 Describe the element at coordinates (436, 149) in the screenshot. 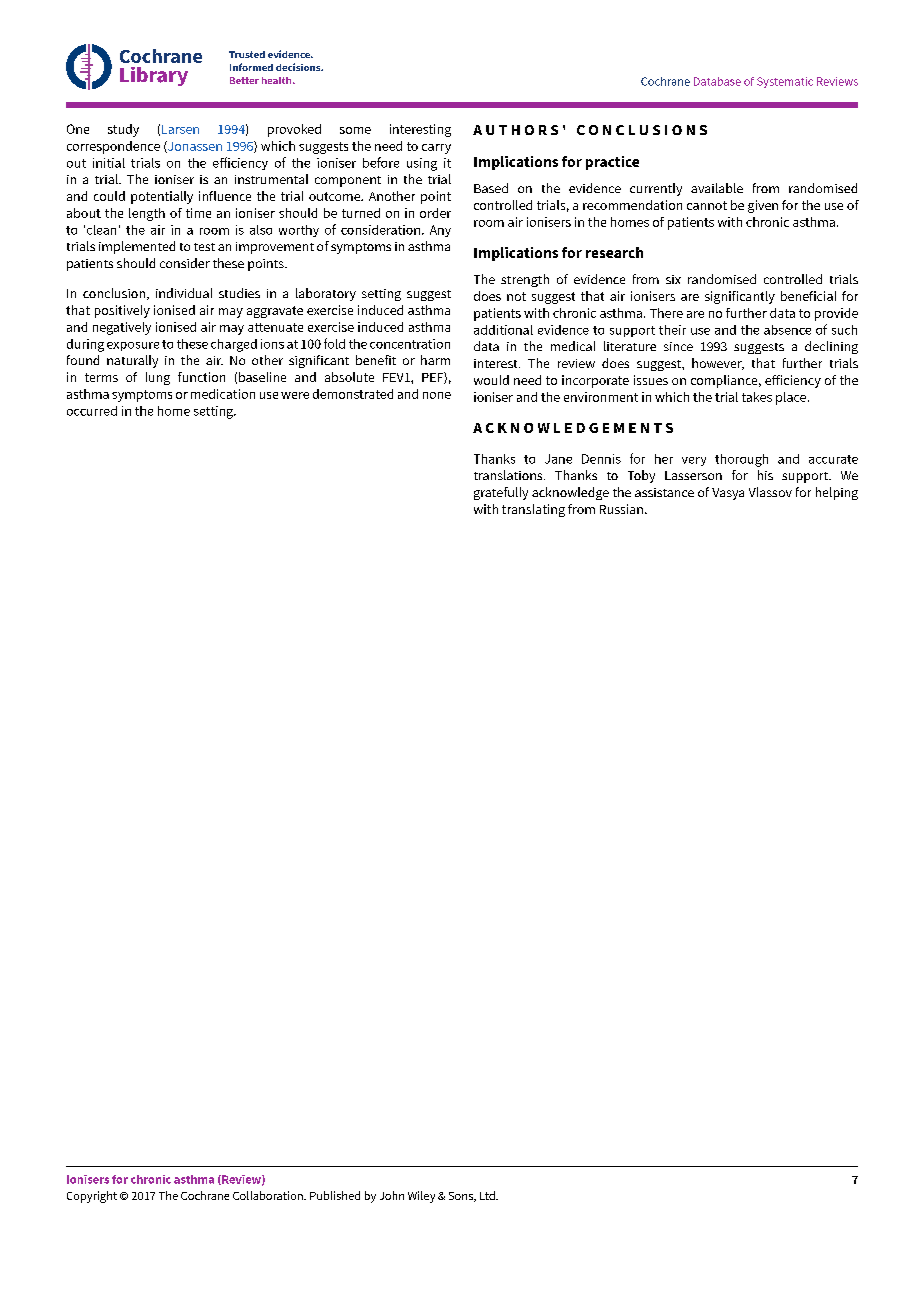

I see `carry` at that location.
